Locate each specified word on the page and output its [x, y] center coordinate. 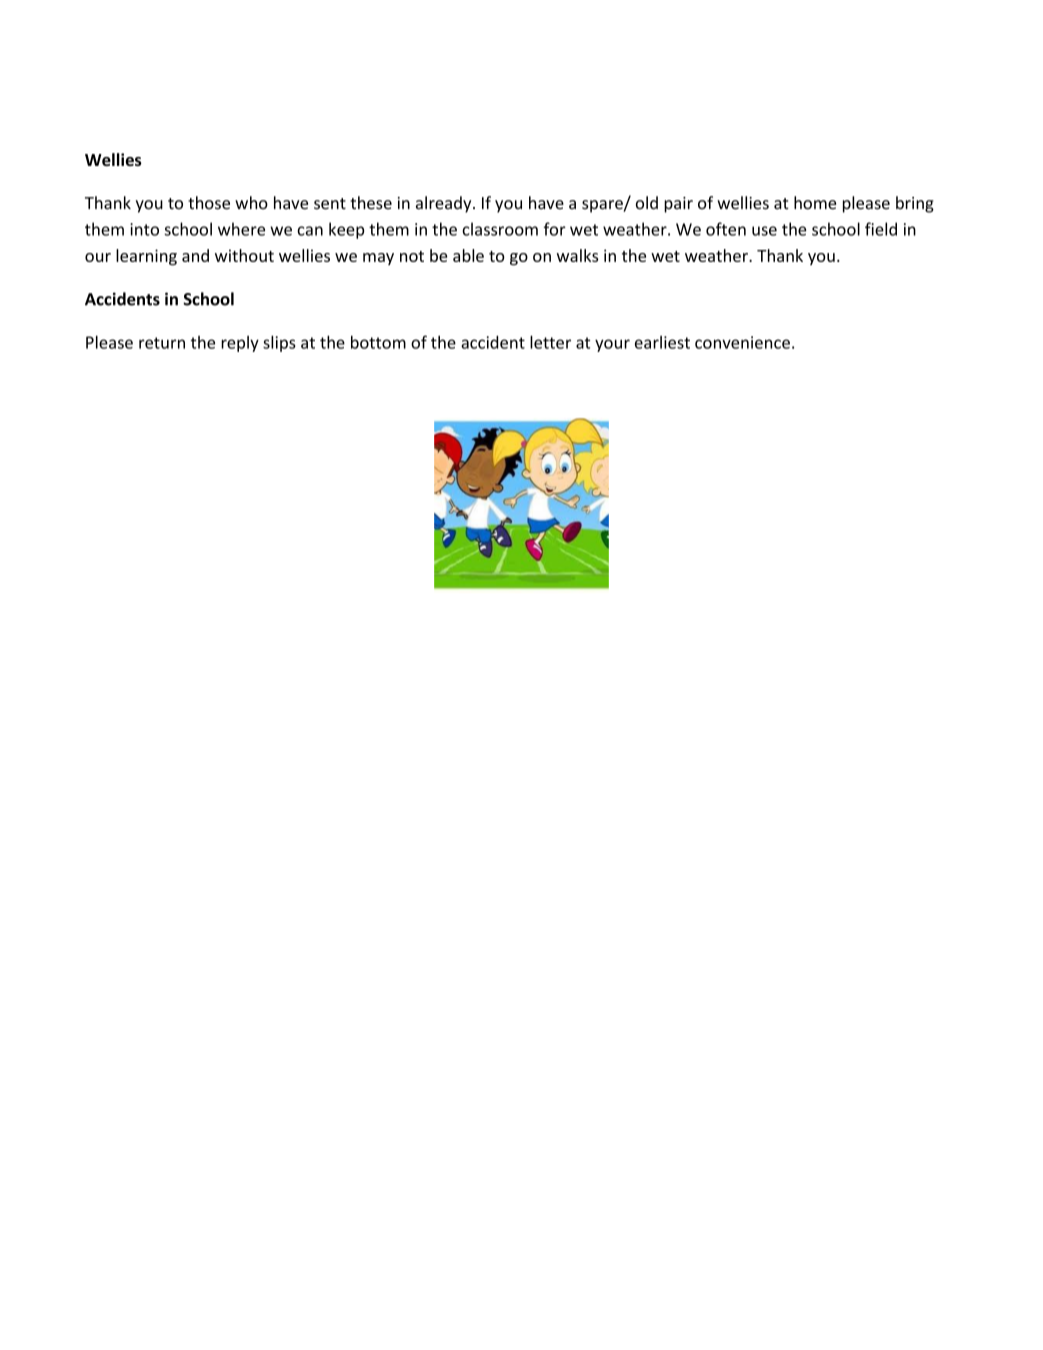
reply [240, 344]
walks [578, 255]
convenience [742, 342]
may [378, 259]
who [251, 203]
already [445, 204]
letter [550, 342]
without [244, 255]
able [468, 255]
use [764, 231]
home [815, 203]
